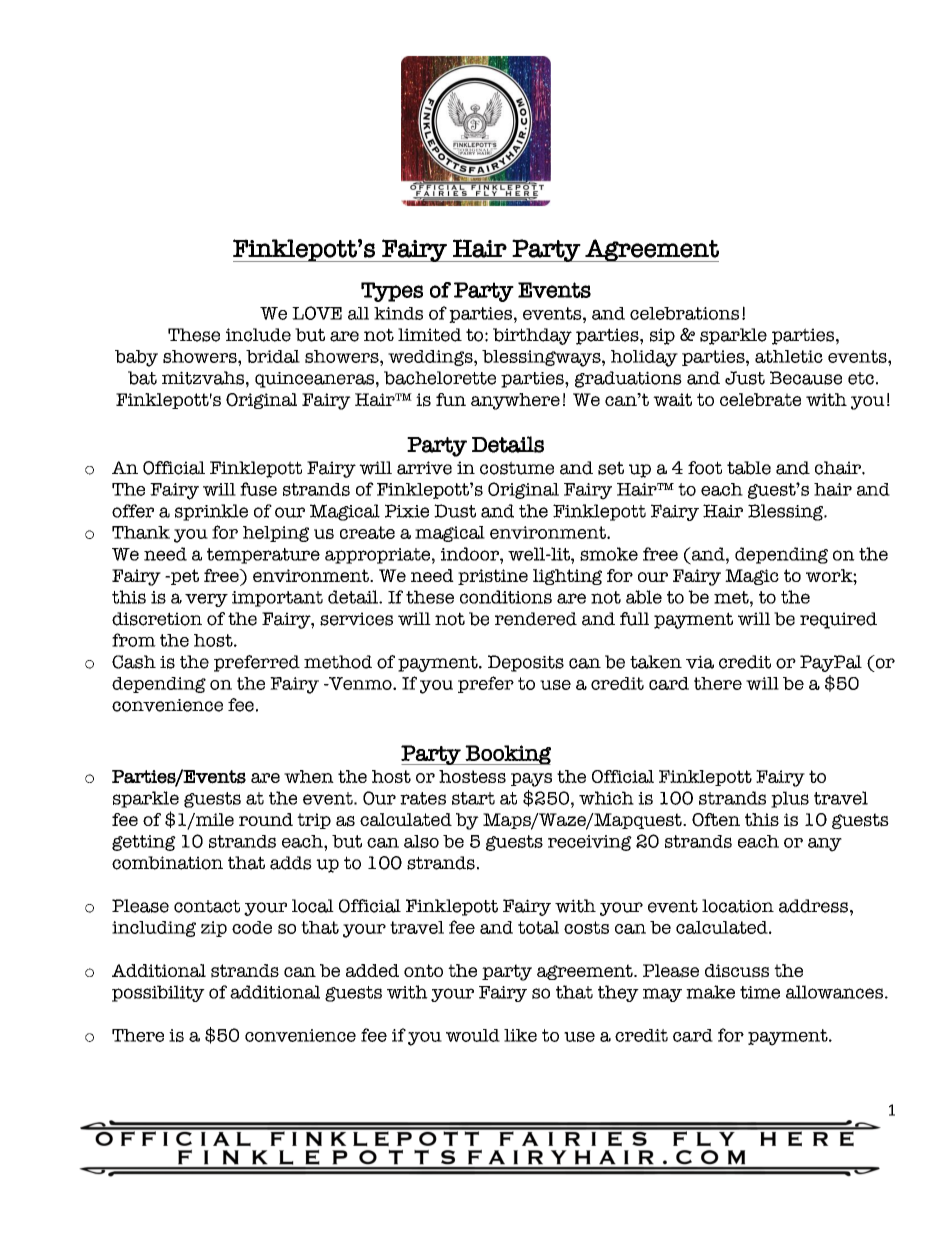 The width and height of the screenshot is (952, 1233). I want to click on include, so click(258, 335).
